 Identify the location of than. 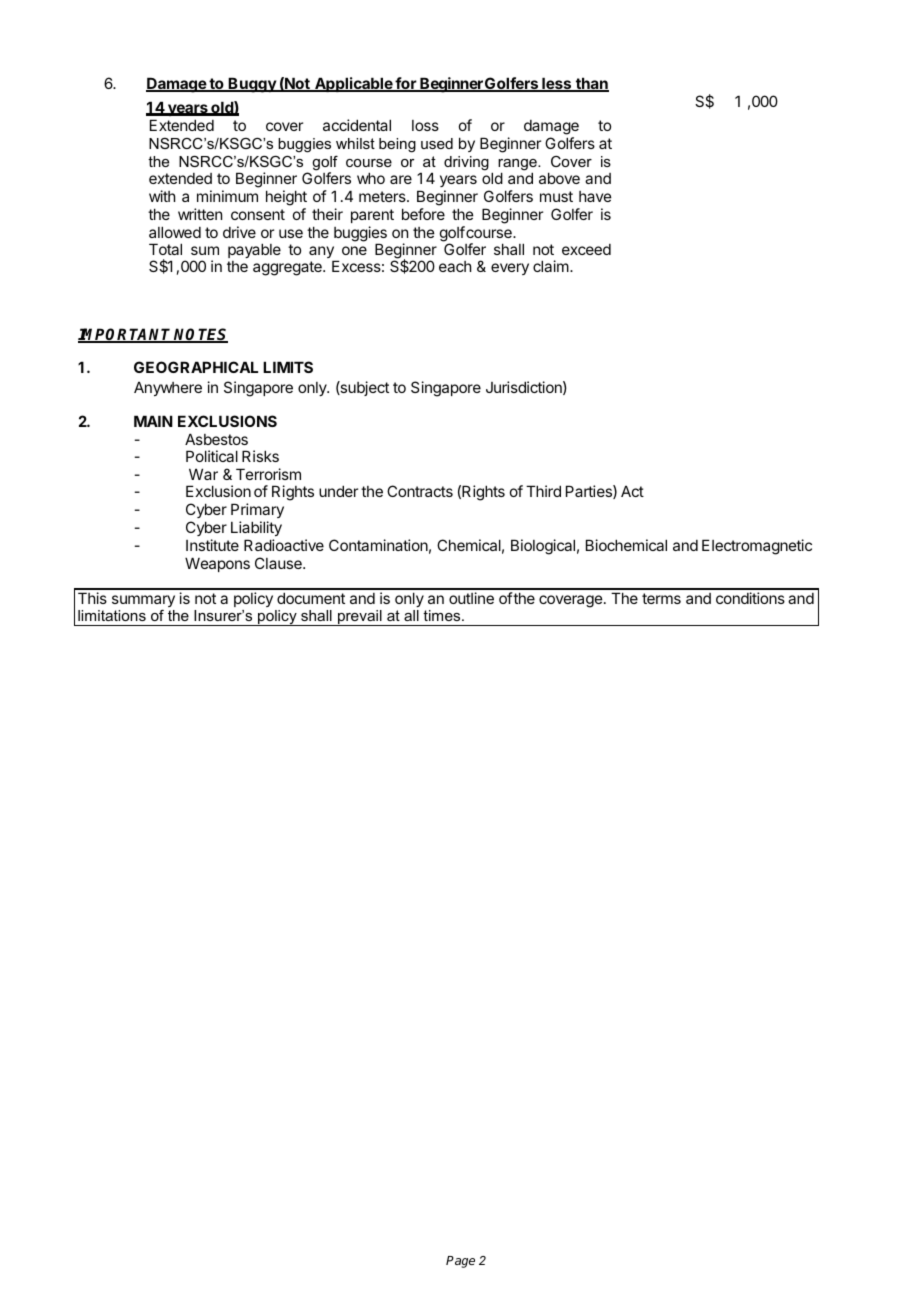
(591, 84).
